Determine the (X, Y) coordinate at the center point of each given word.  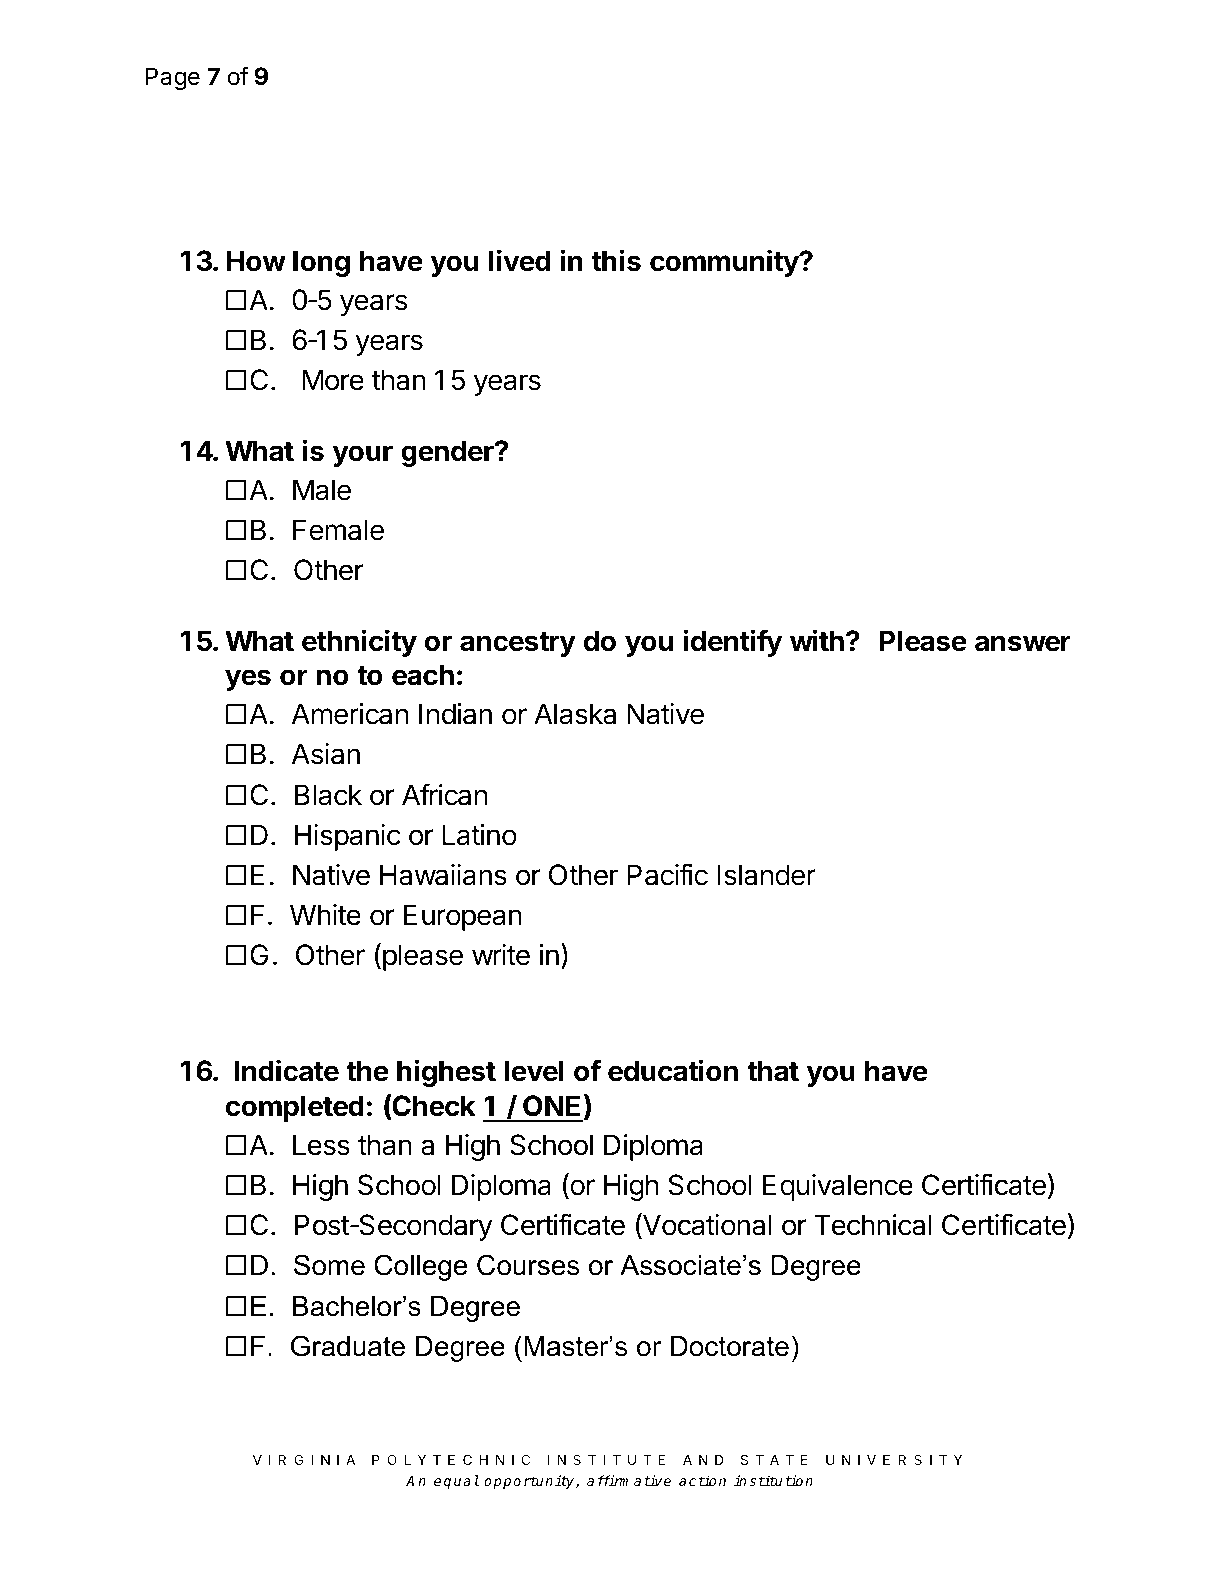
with (817, 640)
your (363, 456)
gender (448, 453)
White (325, 915)
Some (329, 1265)
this (616, 260)
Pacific (667, 874)
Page (173, 78)
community (725, 263)
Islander (766, 875)
